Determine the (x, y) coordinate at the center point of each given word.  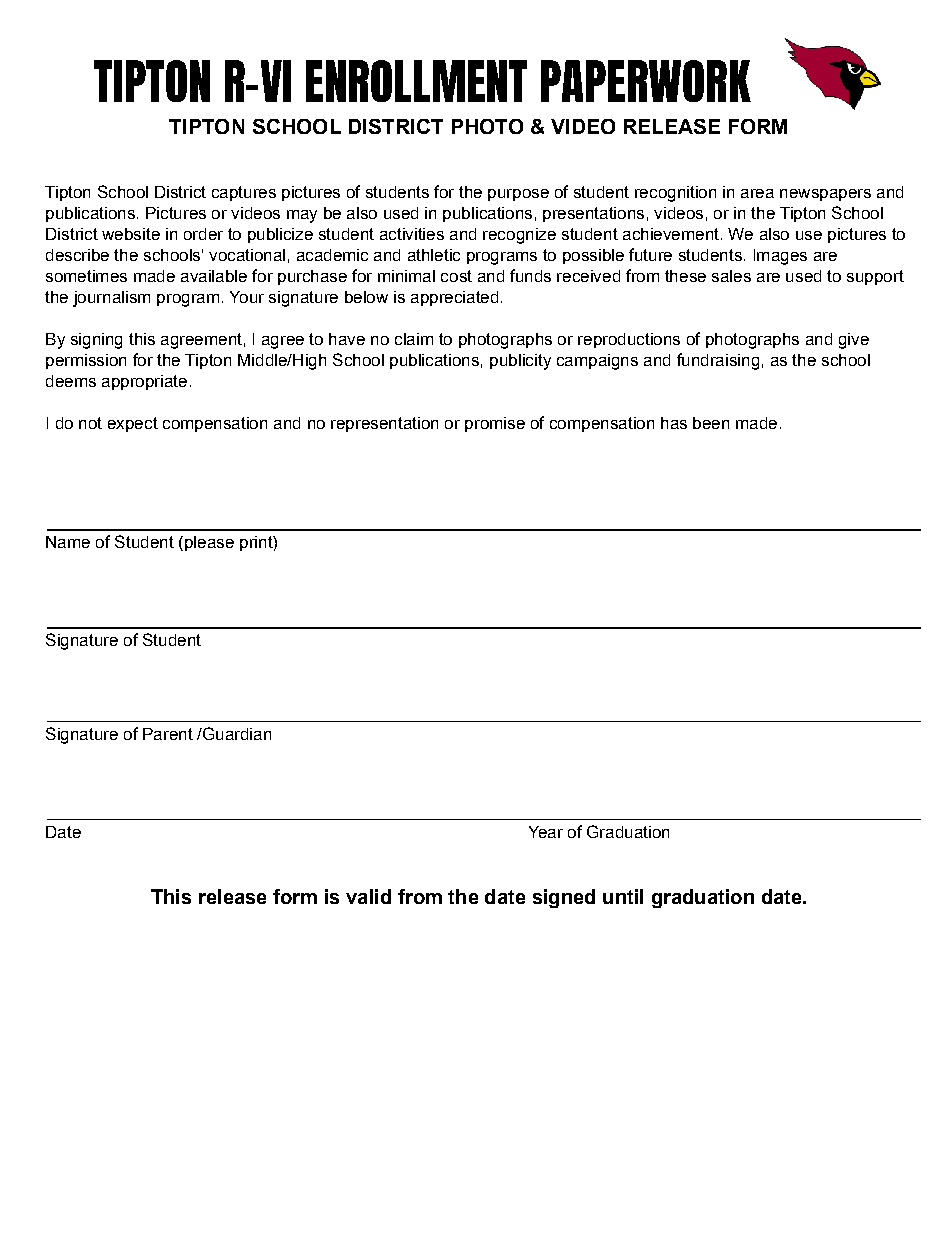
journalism (111, 299)
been (711, 423)
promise (495, 424)
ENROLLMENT (416, 81)
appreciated (454, 298)
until (623, 896)
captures (244, 193)
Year (546, 832)
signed (564, 898)
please (209, 543)
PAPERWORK (646, 81)
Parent (168, 734)
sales (731, 276)
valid (368, 896)
